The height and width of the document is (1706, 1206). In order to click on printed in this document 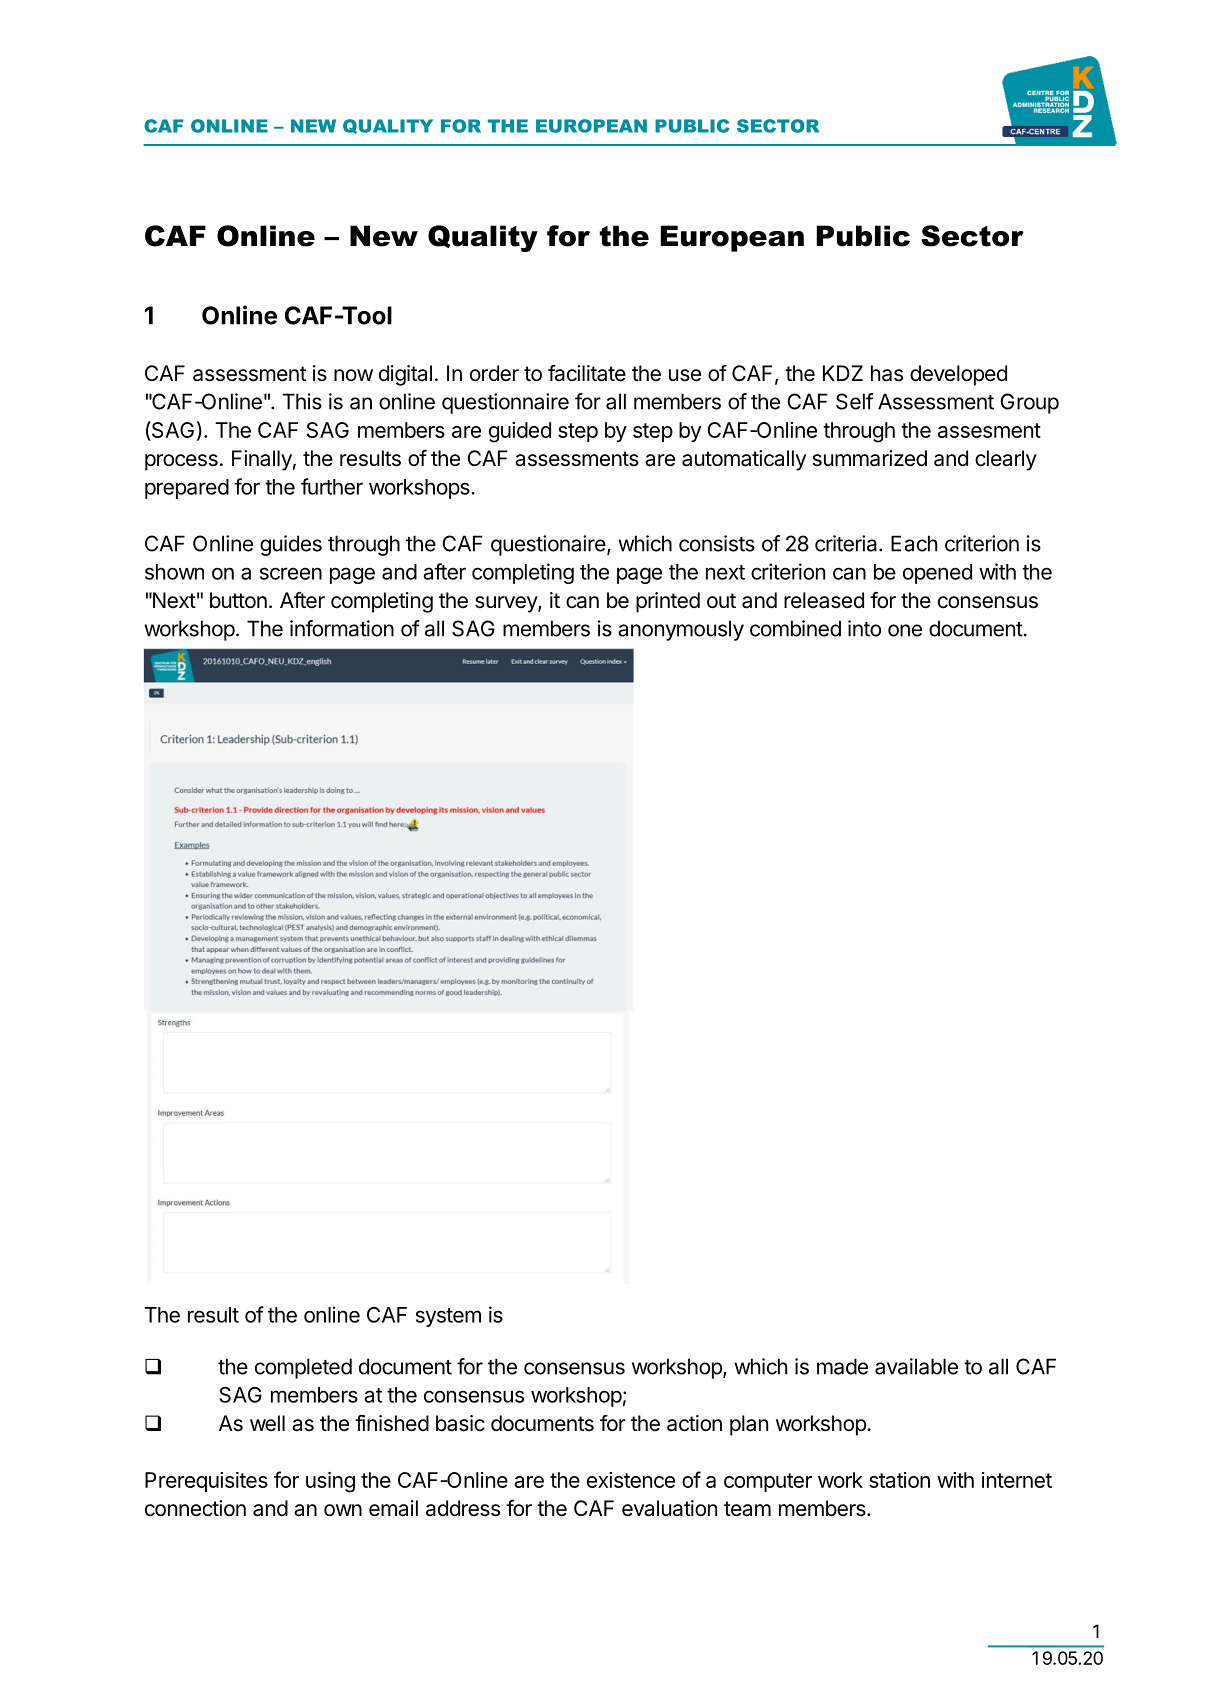, I will do `click(668, 602)`.
